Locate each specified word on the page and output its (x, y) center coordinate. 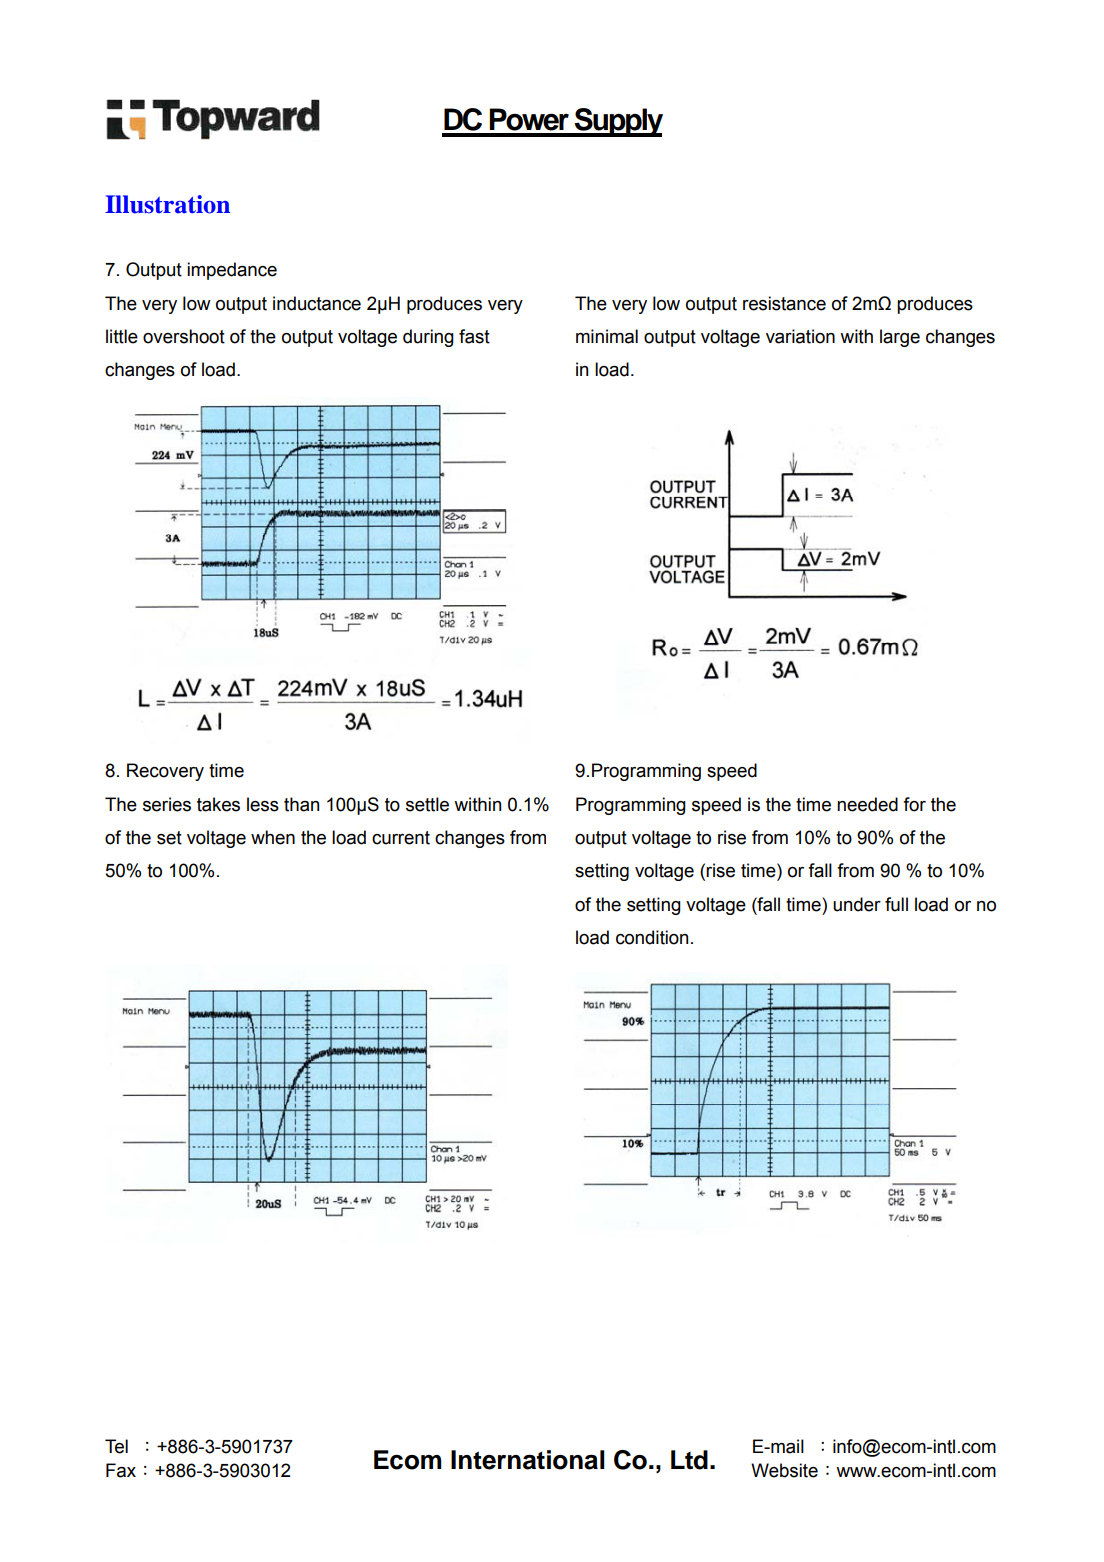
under (857, 904)
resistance (784, 303)
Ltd (689, 1460)
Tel (116, 1446)
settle (427, 804)
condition (652, 937)
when (273, 837)
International (528, 1460)
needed (867, 804)
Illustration (167, 204)
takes (218, 804)
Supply (618, 122)
